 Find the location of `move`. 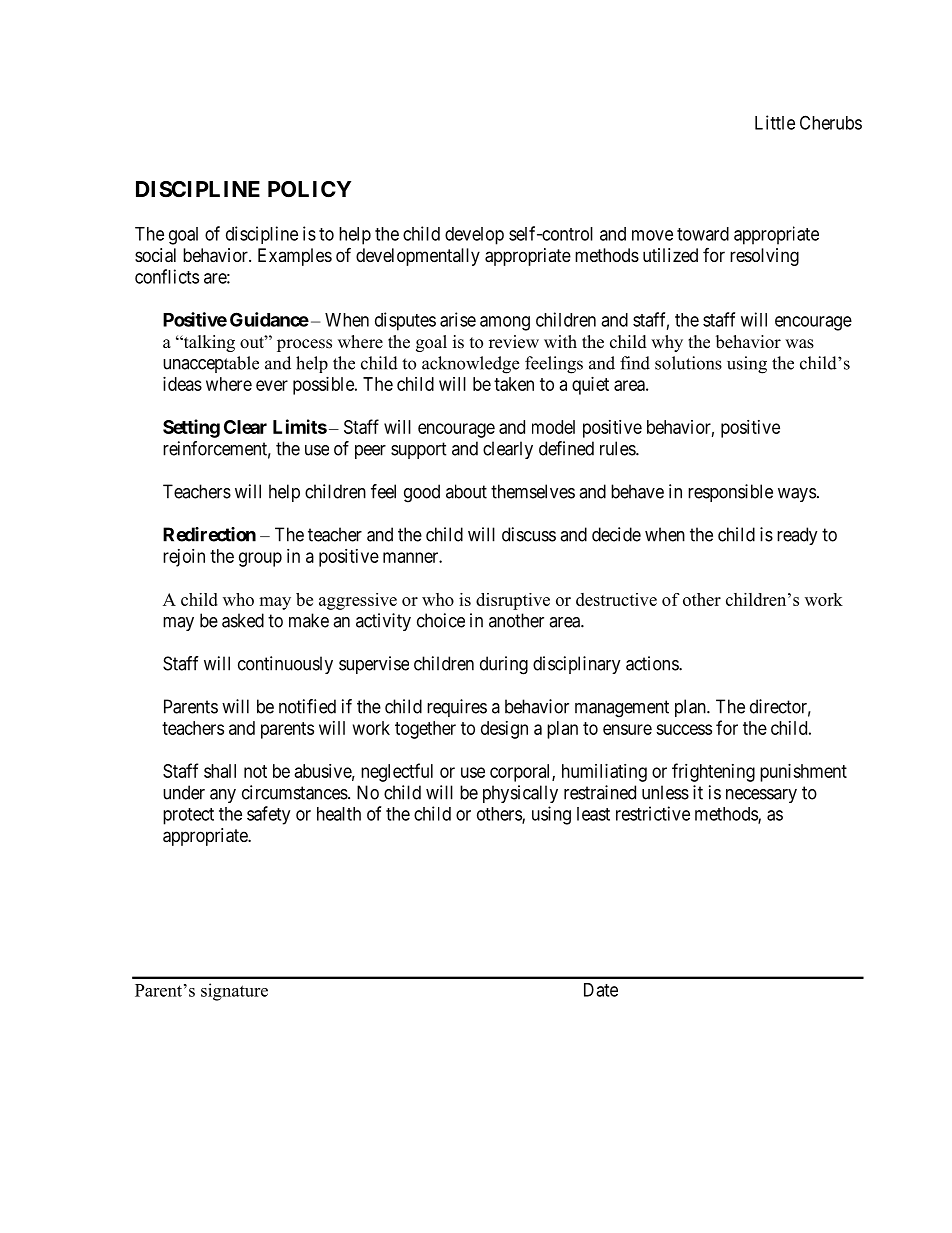

move is located at coordinates (652, 235).
